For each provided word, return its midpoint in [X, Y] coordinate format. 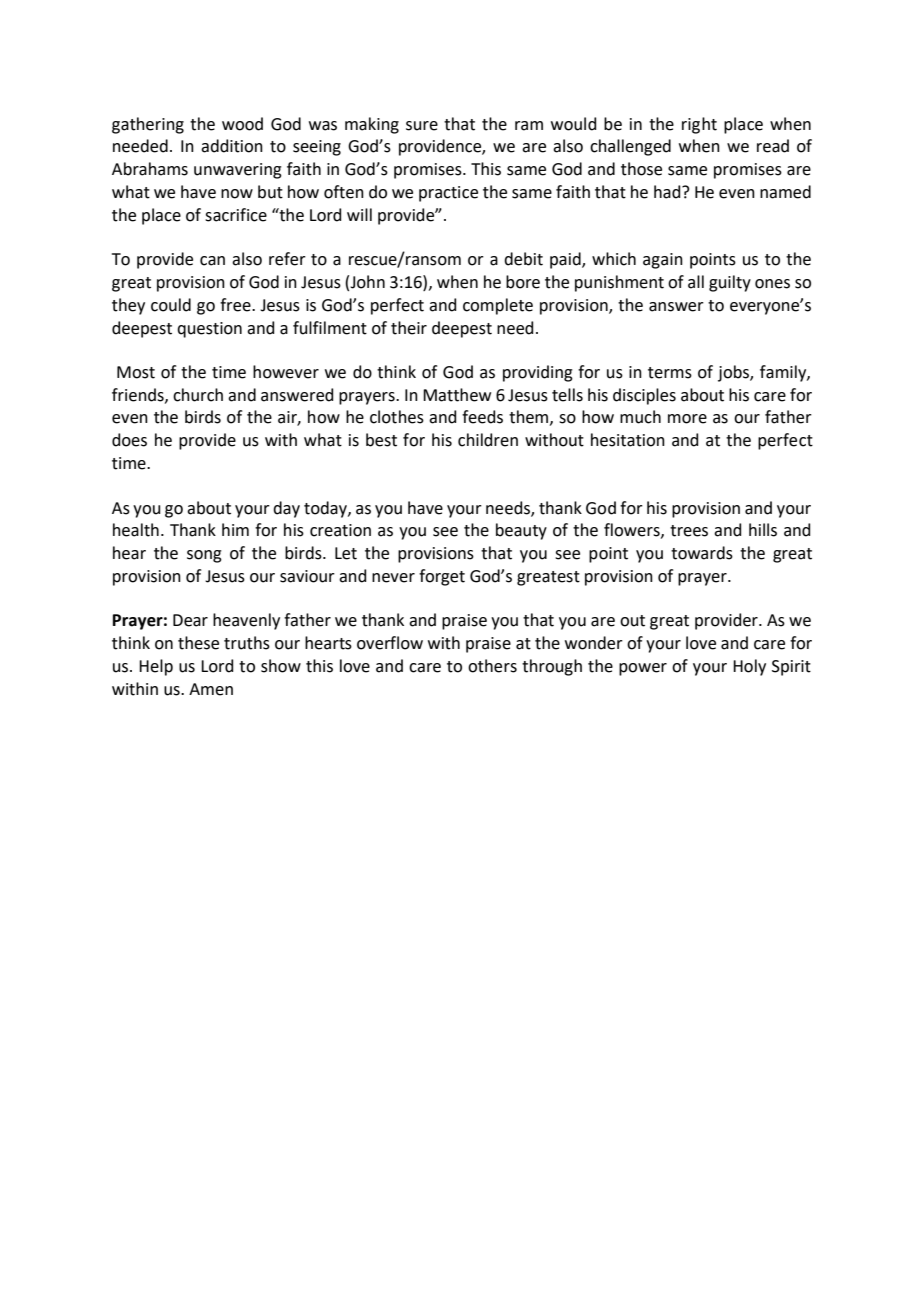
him [235, 529]
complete [498, 306]
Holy [749, 667]
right [699, 125]
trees [689, 531]
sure [422, 126]
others [492, 666]
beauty [521, 531]
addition [232, 146]
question [209, 330]
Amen [211, 689]
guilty [730, 283]
